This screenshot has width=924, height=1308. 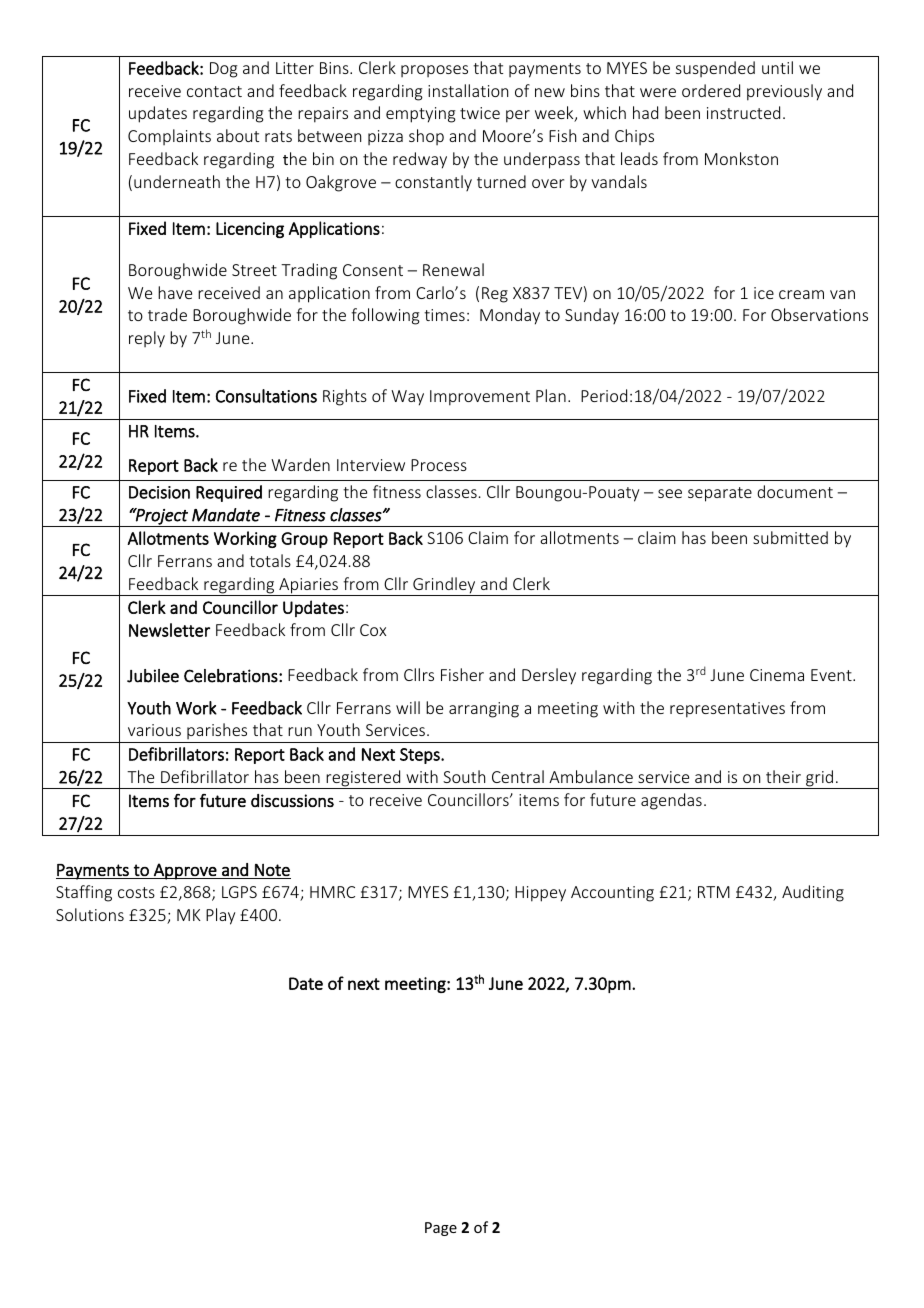 I want to click on Accounting, so click(x=612, y=894).
